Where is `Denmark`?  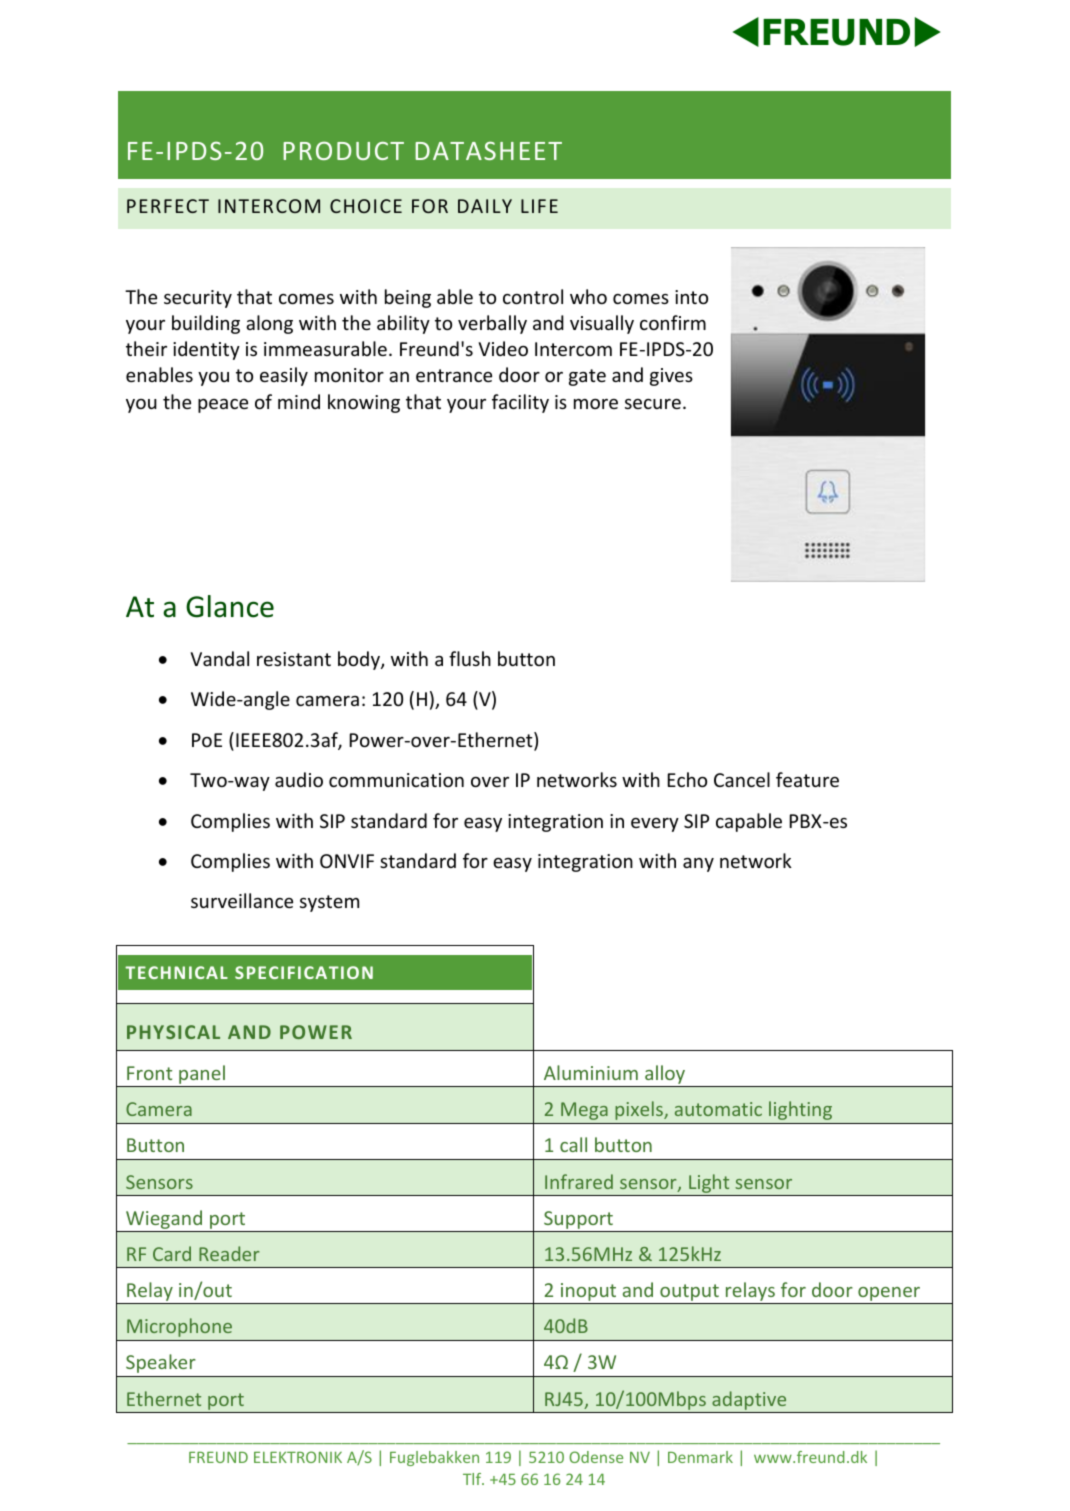
Denmark is located at coordinates (700, 1457).
